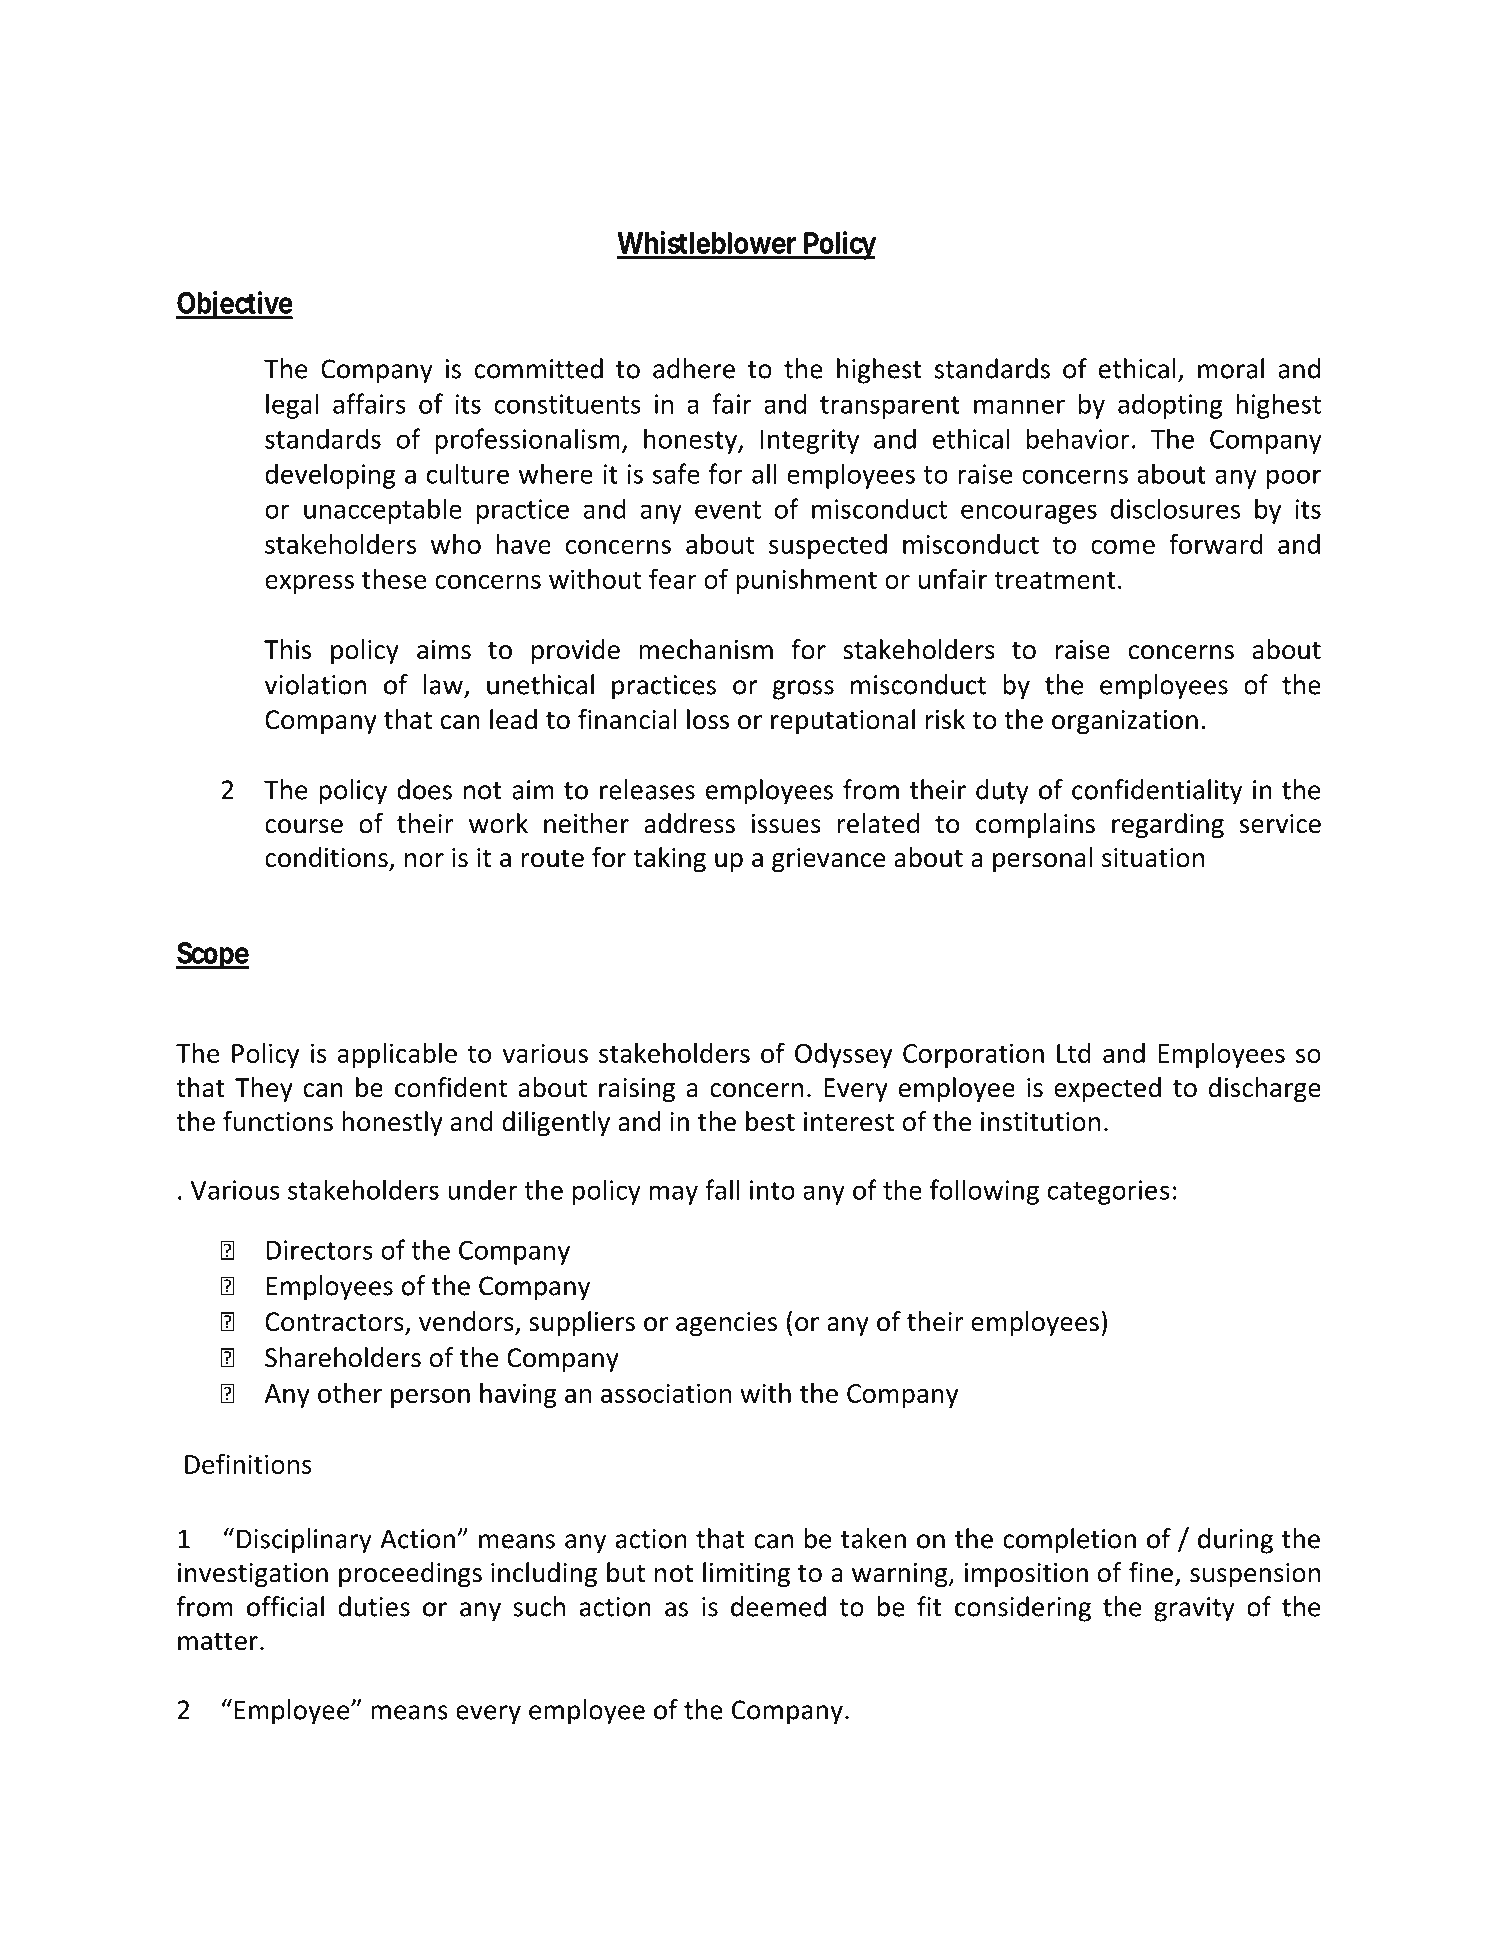  What do you see at coordinates (843, 1055) in the screenshot?
I see `Odyssey` at bounding box center [843, 1055].
